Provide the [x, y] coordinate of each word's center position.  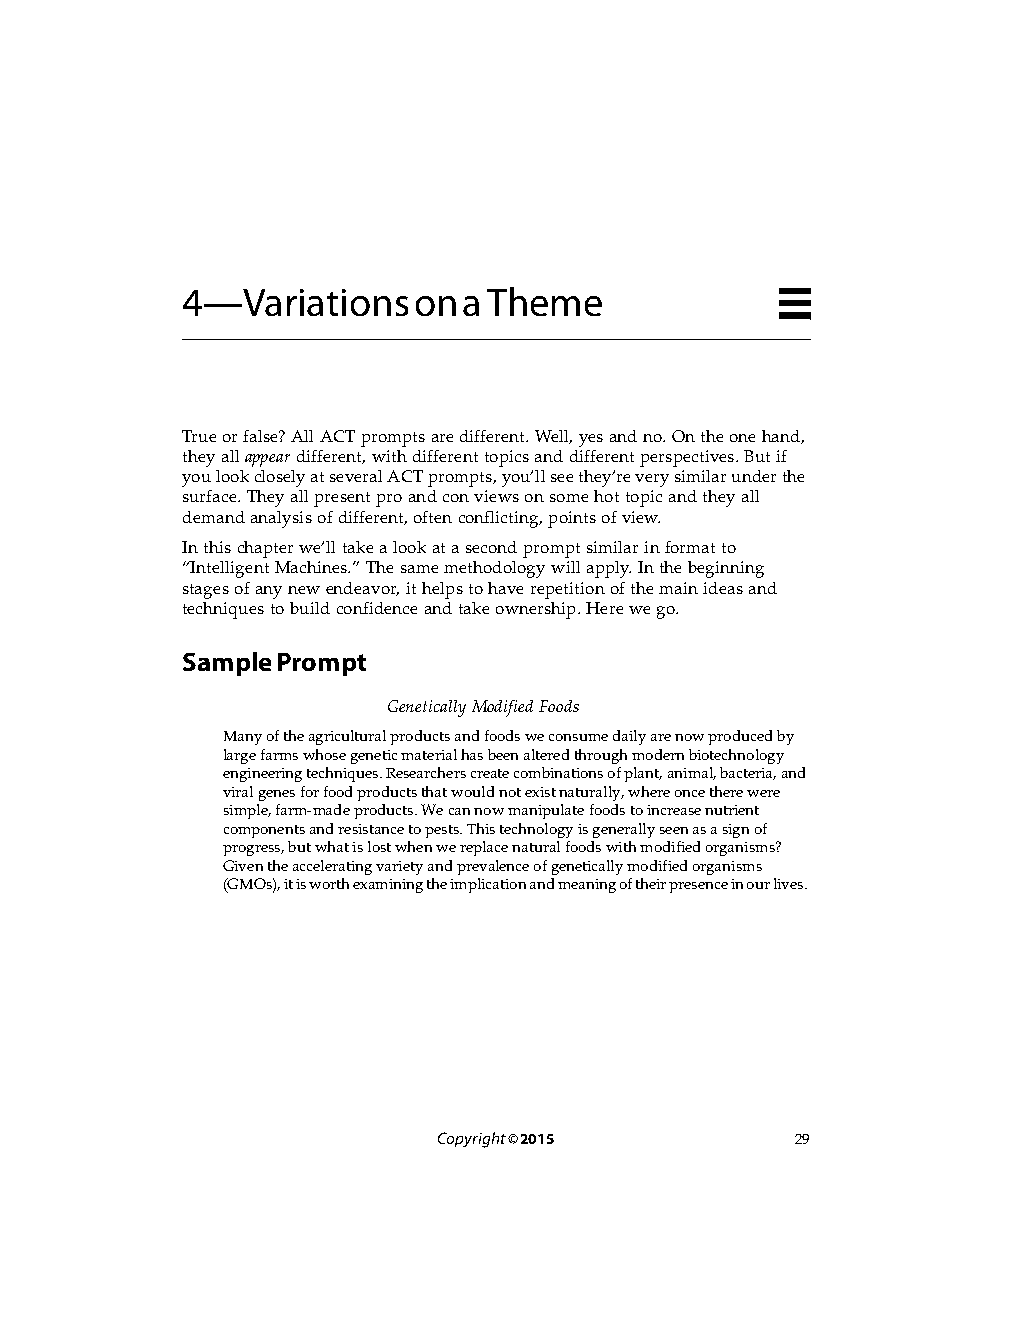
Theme [544, 301]
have [505, 588]
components [264, 831]
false [261, 436]
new [304, 590]
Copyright [472, 1140]
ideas [723, 588]
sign [736, 831]
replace [484, 848]
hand [782, 437]
